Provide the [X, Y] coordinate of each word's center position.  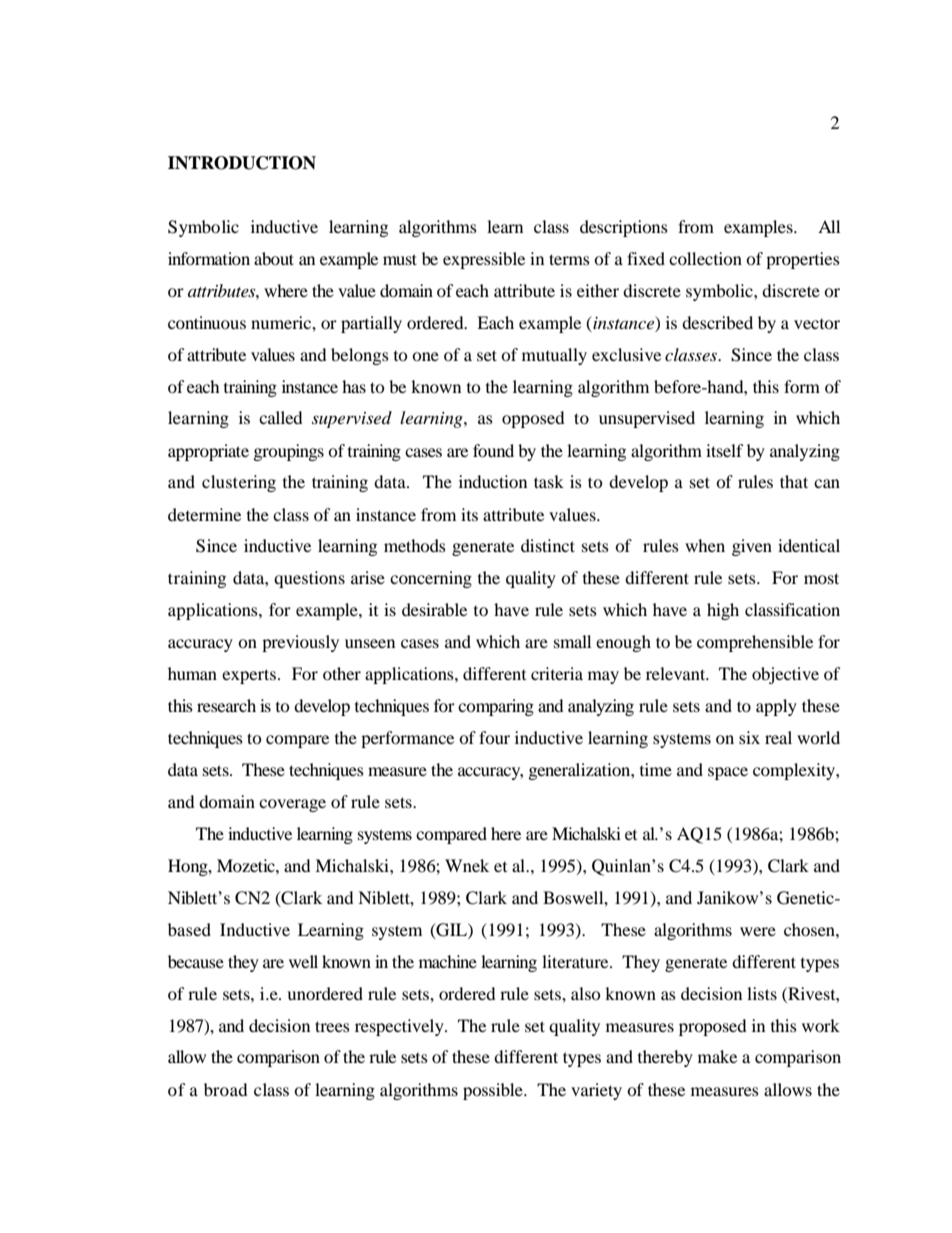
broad [226, 1089]
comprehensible [755, 643]
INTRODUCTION [242, 163]
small [572, 641]
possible [494, 1091]
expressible [484, 260]
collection [705, 258]
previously [300, 643]
